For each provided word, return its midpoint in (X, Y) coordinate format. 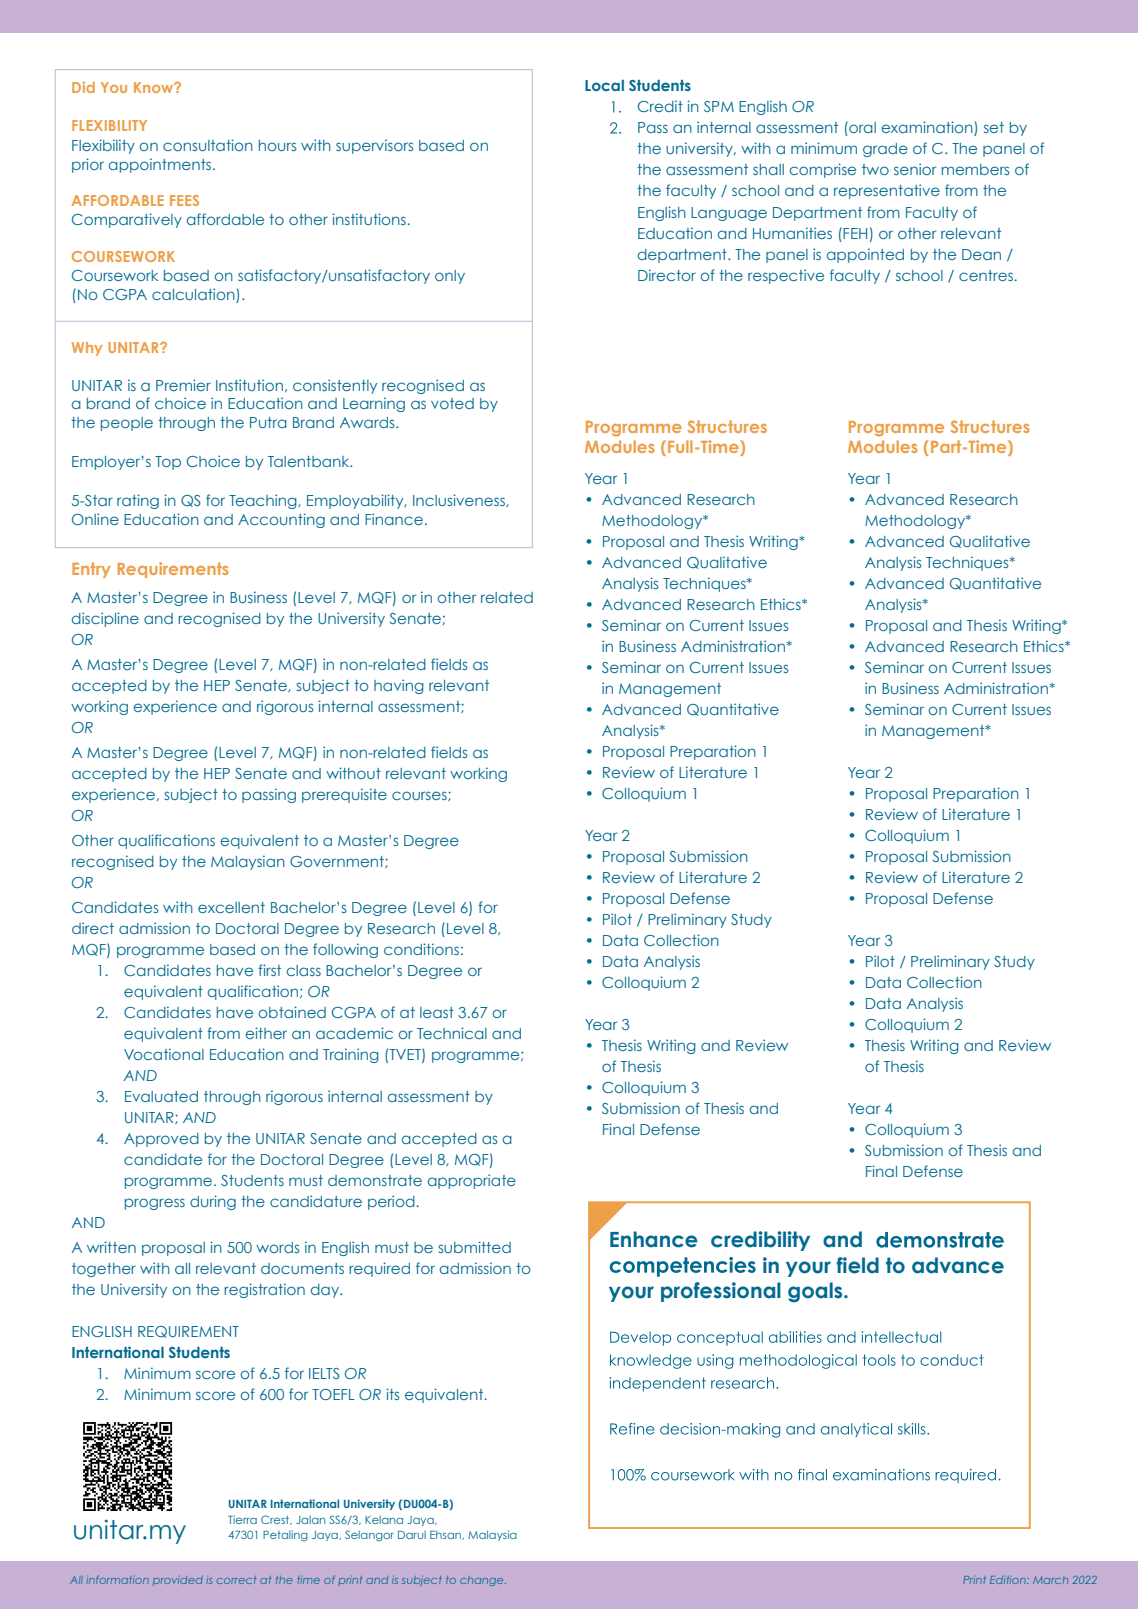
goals (816, 1292)
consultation (208, 145)
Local (604, 85)
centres (986, 275)
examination (928, 128)
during (213, 1202)
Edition (1009, 1580)
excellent (231, 907)
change (483, 1581)
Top (168, 463)
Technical (452, 1033)
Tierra (242, 1519)
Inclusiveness (460, 500)
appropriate (472, 1181)
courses (420, 796)
